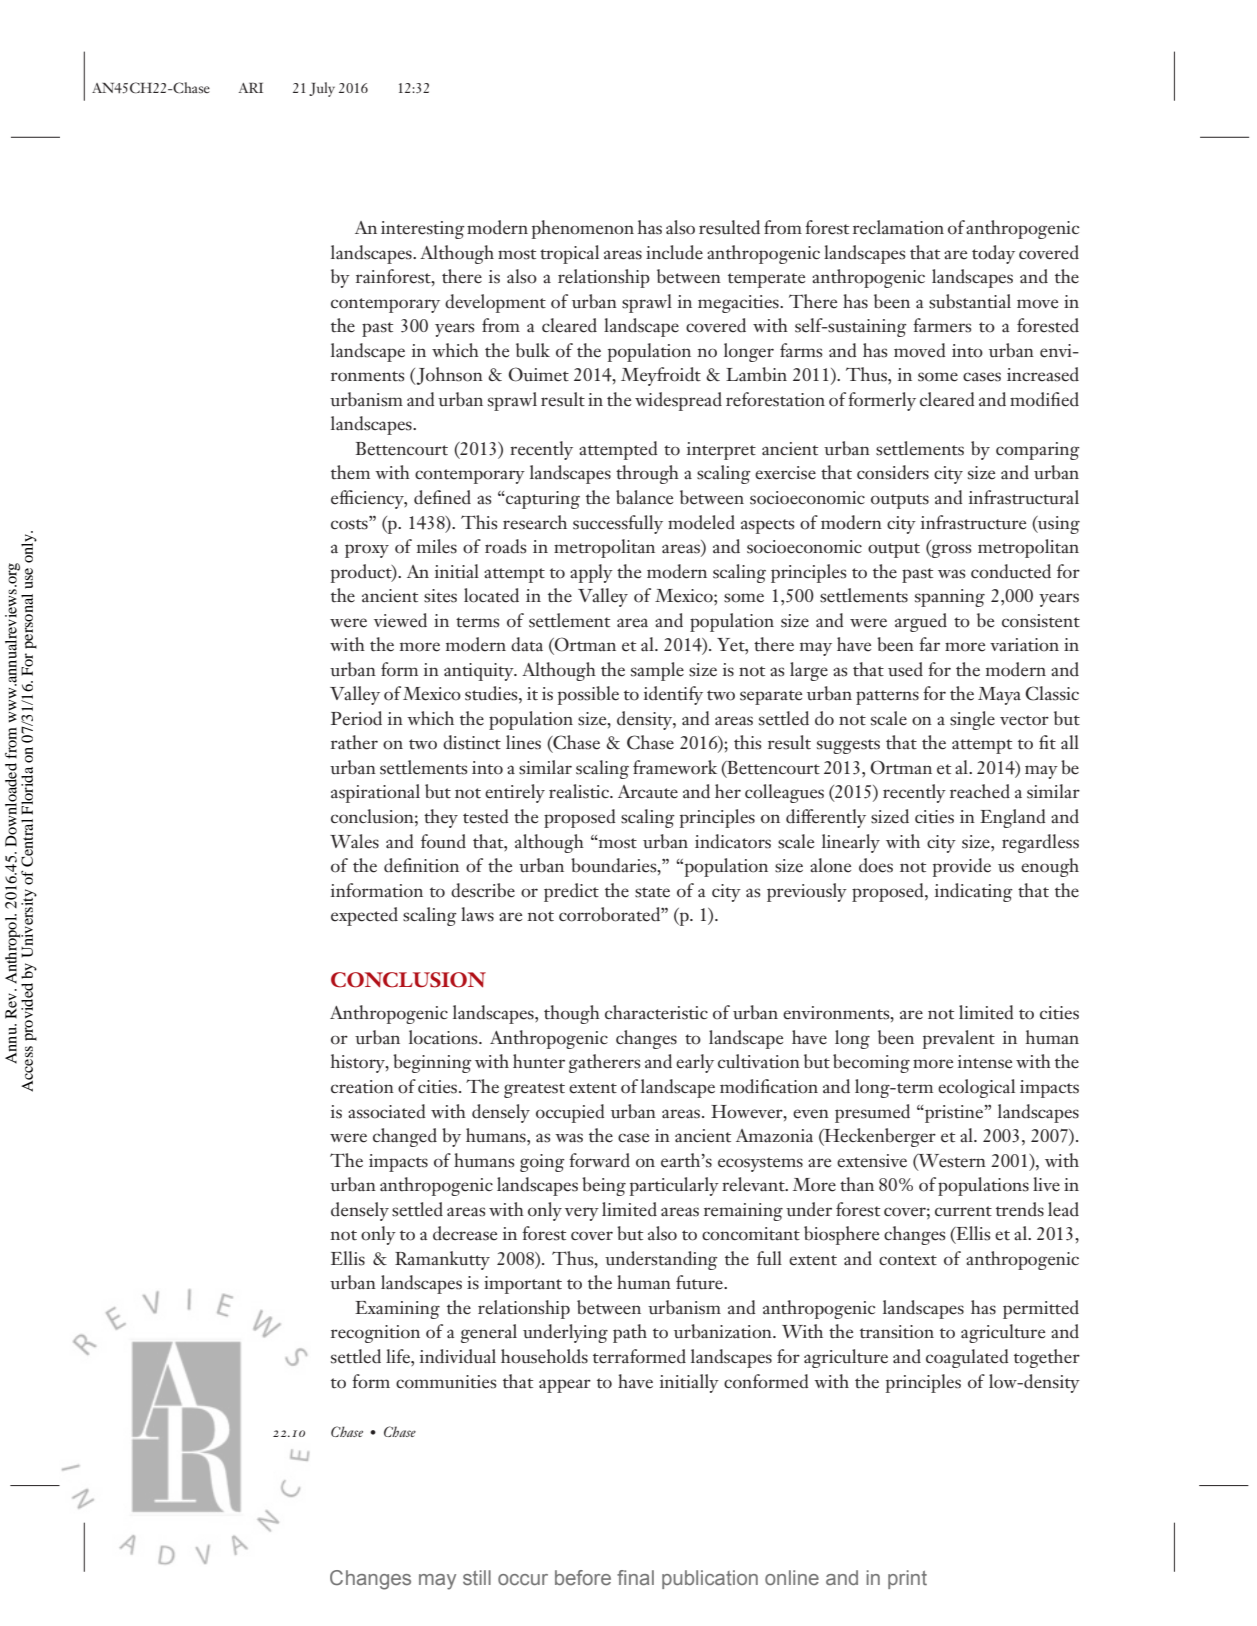  What do you see at coordinates (710, 1579) in the screenshot?
I see `publication` at bounding box center [710, 1579].
